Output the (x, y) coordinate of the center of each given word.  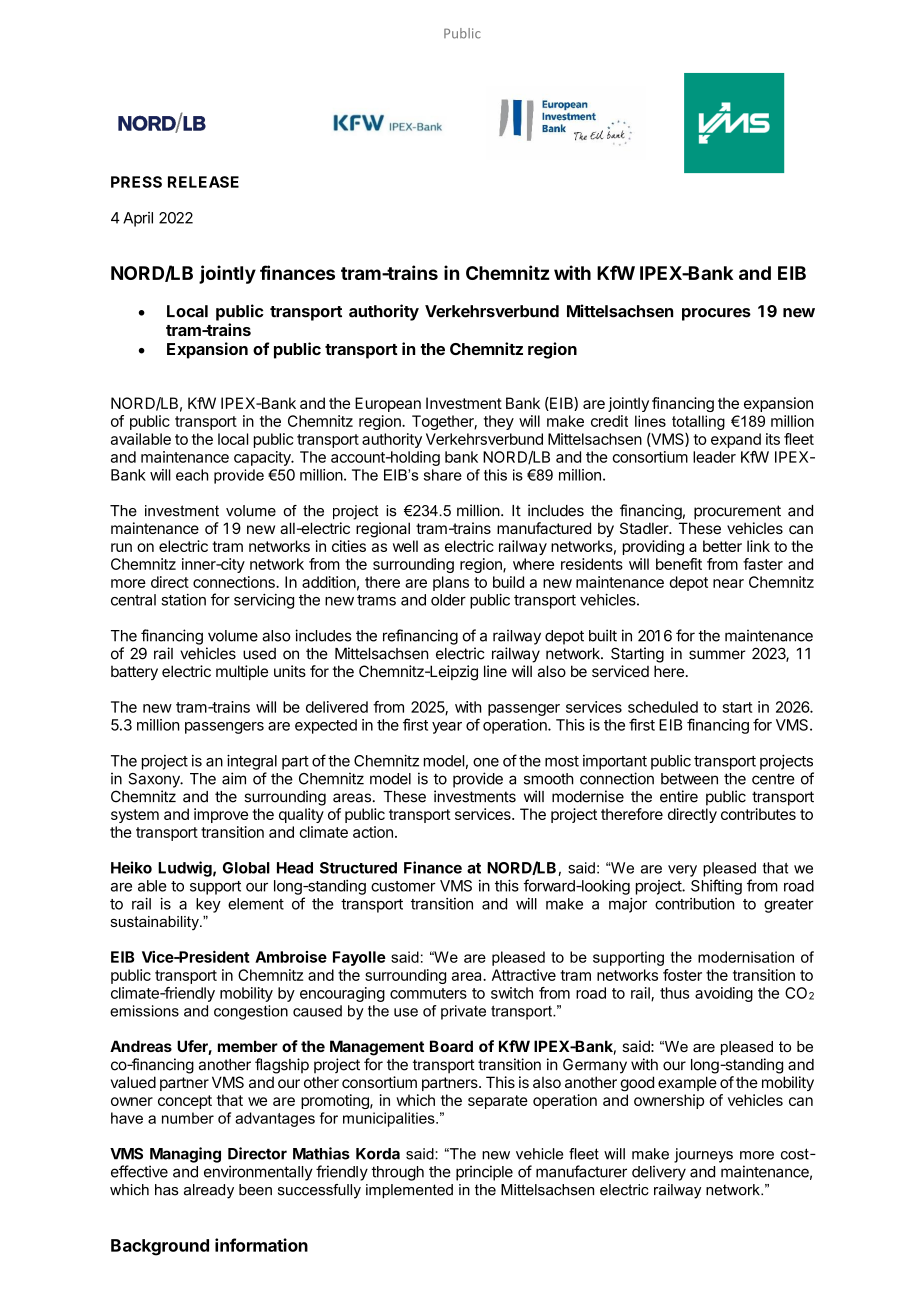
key (208, 905)
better (722, 546)
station (183, 600)
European (388, 404)
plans (451, 583)
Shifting (716, 887)
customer (403, 886)
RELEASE (203, 182)
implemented (409, 1191)
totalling (698, 422)
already (209, 1191)
